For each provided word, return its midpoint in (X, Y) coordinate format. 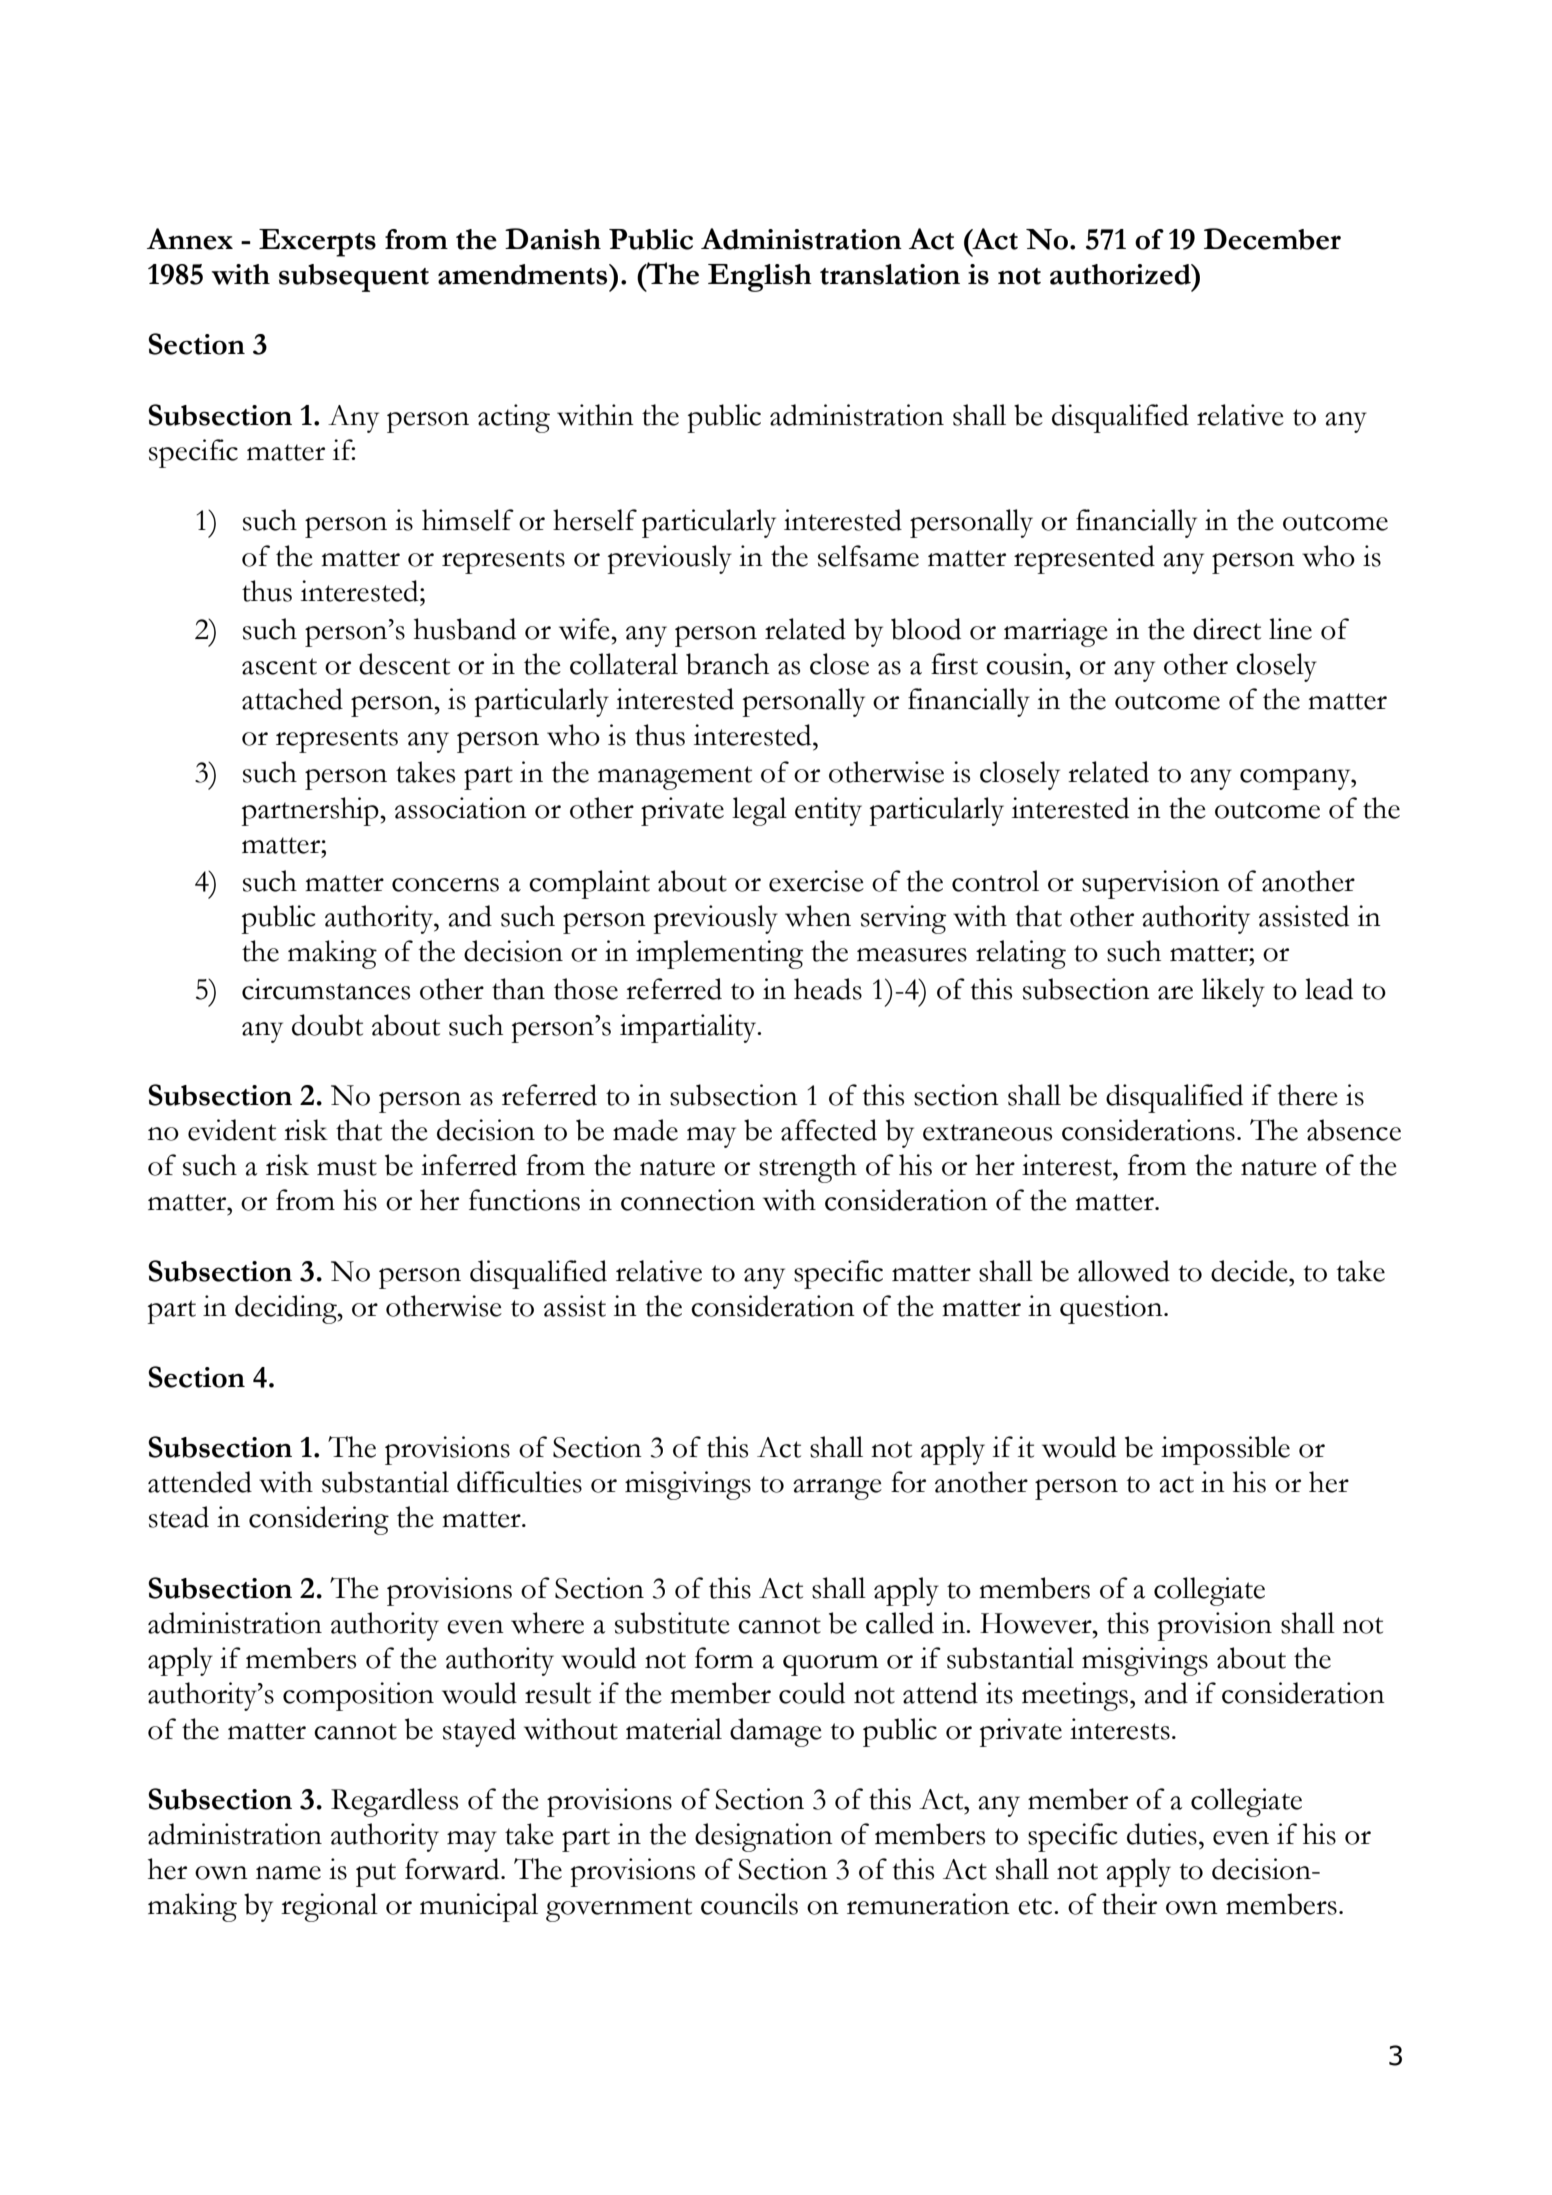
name (288, 1873)
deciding (287, 1309)
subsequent (354, 278)
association (461, 808)
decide (1250, 1271)
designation (764, 1837)
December (1272, 239)
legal (759, 811)
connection (688, 1200)
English (760, 278)
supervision (1151, 884)
